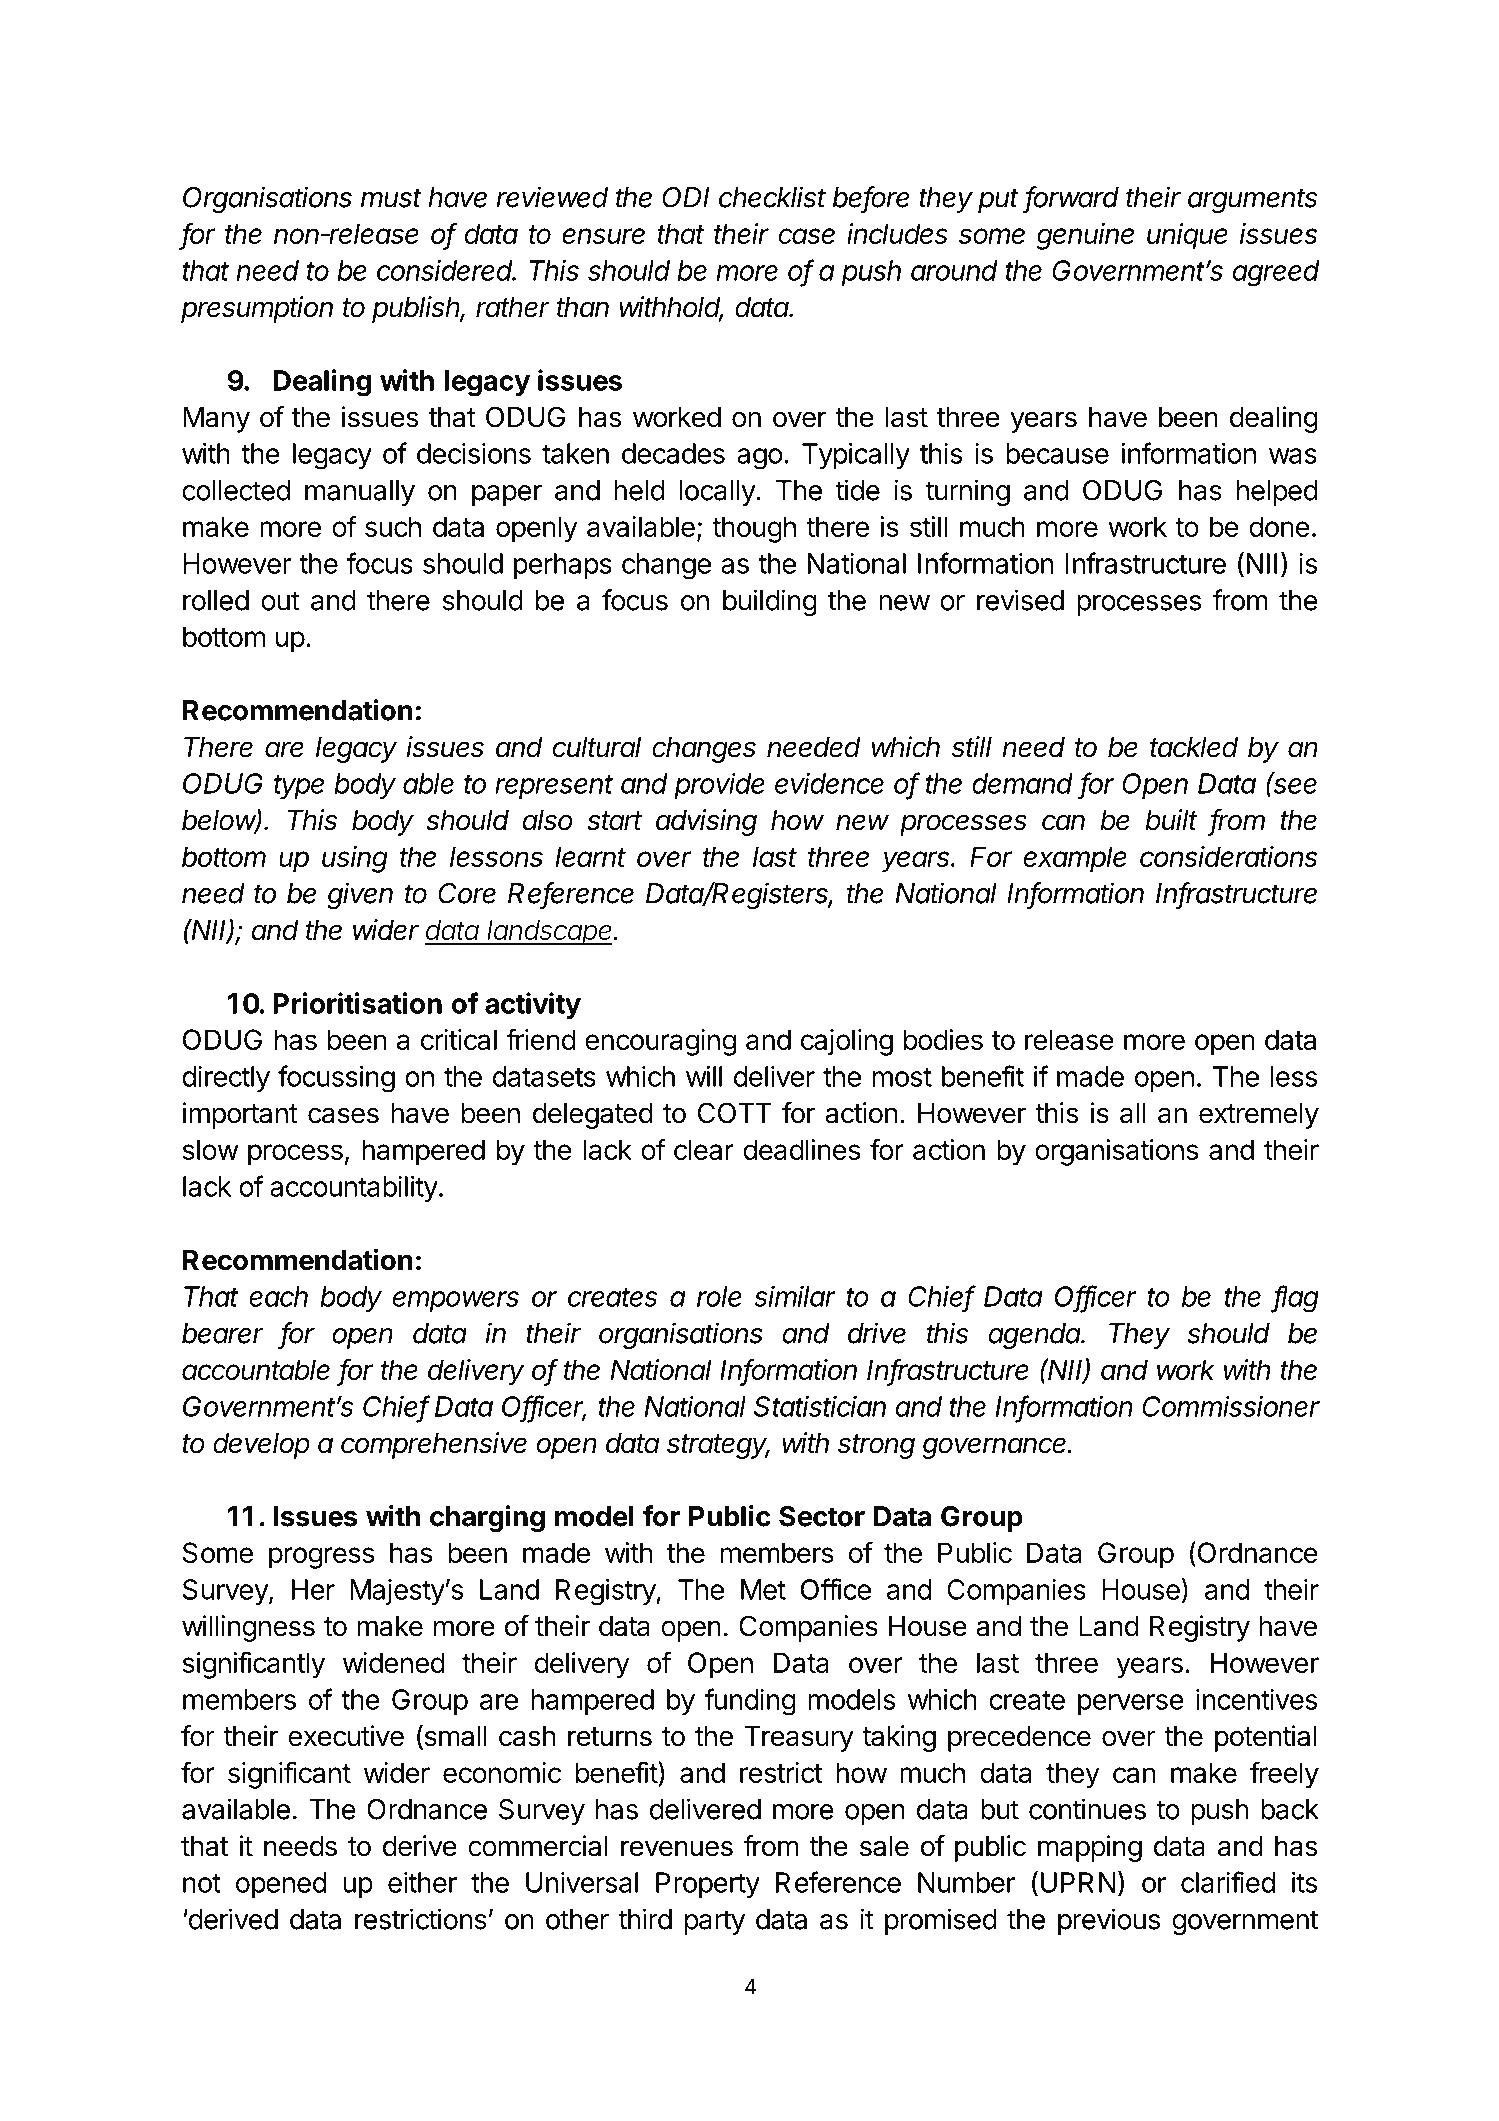 This screenshot has height=2121, width=1499. What do you see at coordinates (299, 787) in the screenshot?
I see `type` at bounding box center [299, 787].
